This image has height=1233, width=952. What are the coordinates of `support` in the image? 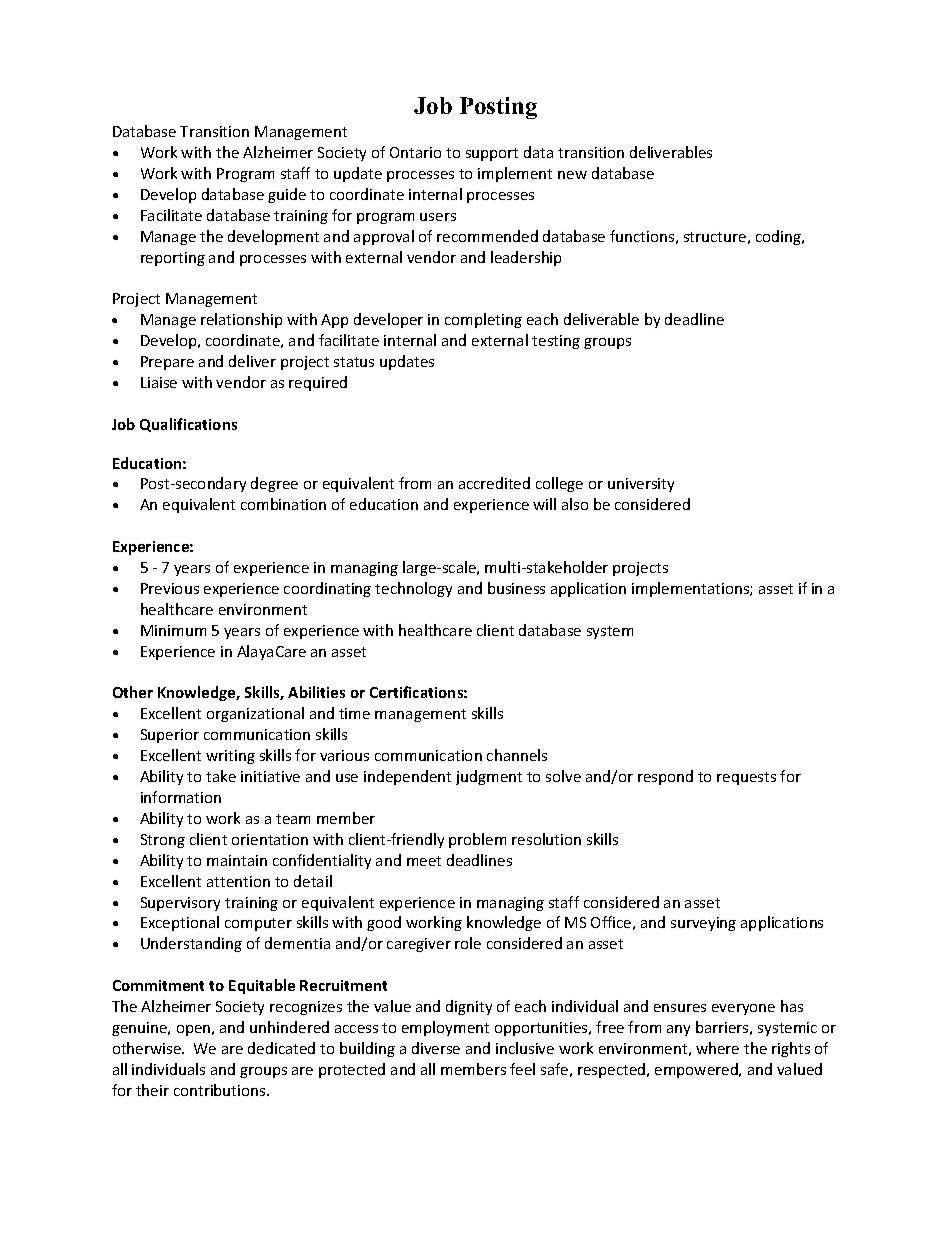 It's located at (492, 154).
